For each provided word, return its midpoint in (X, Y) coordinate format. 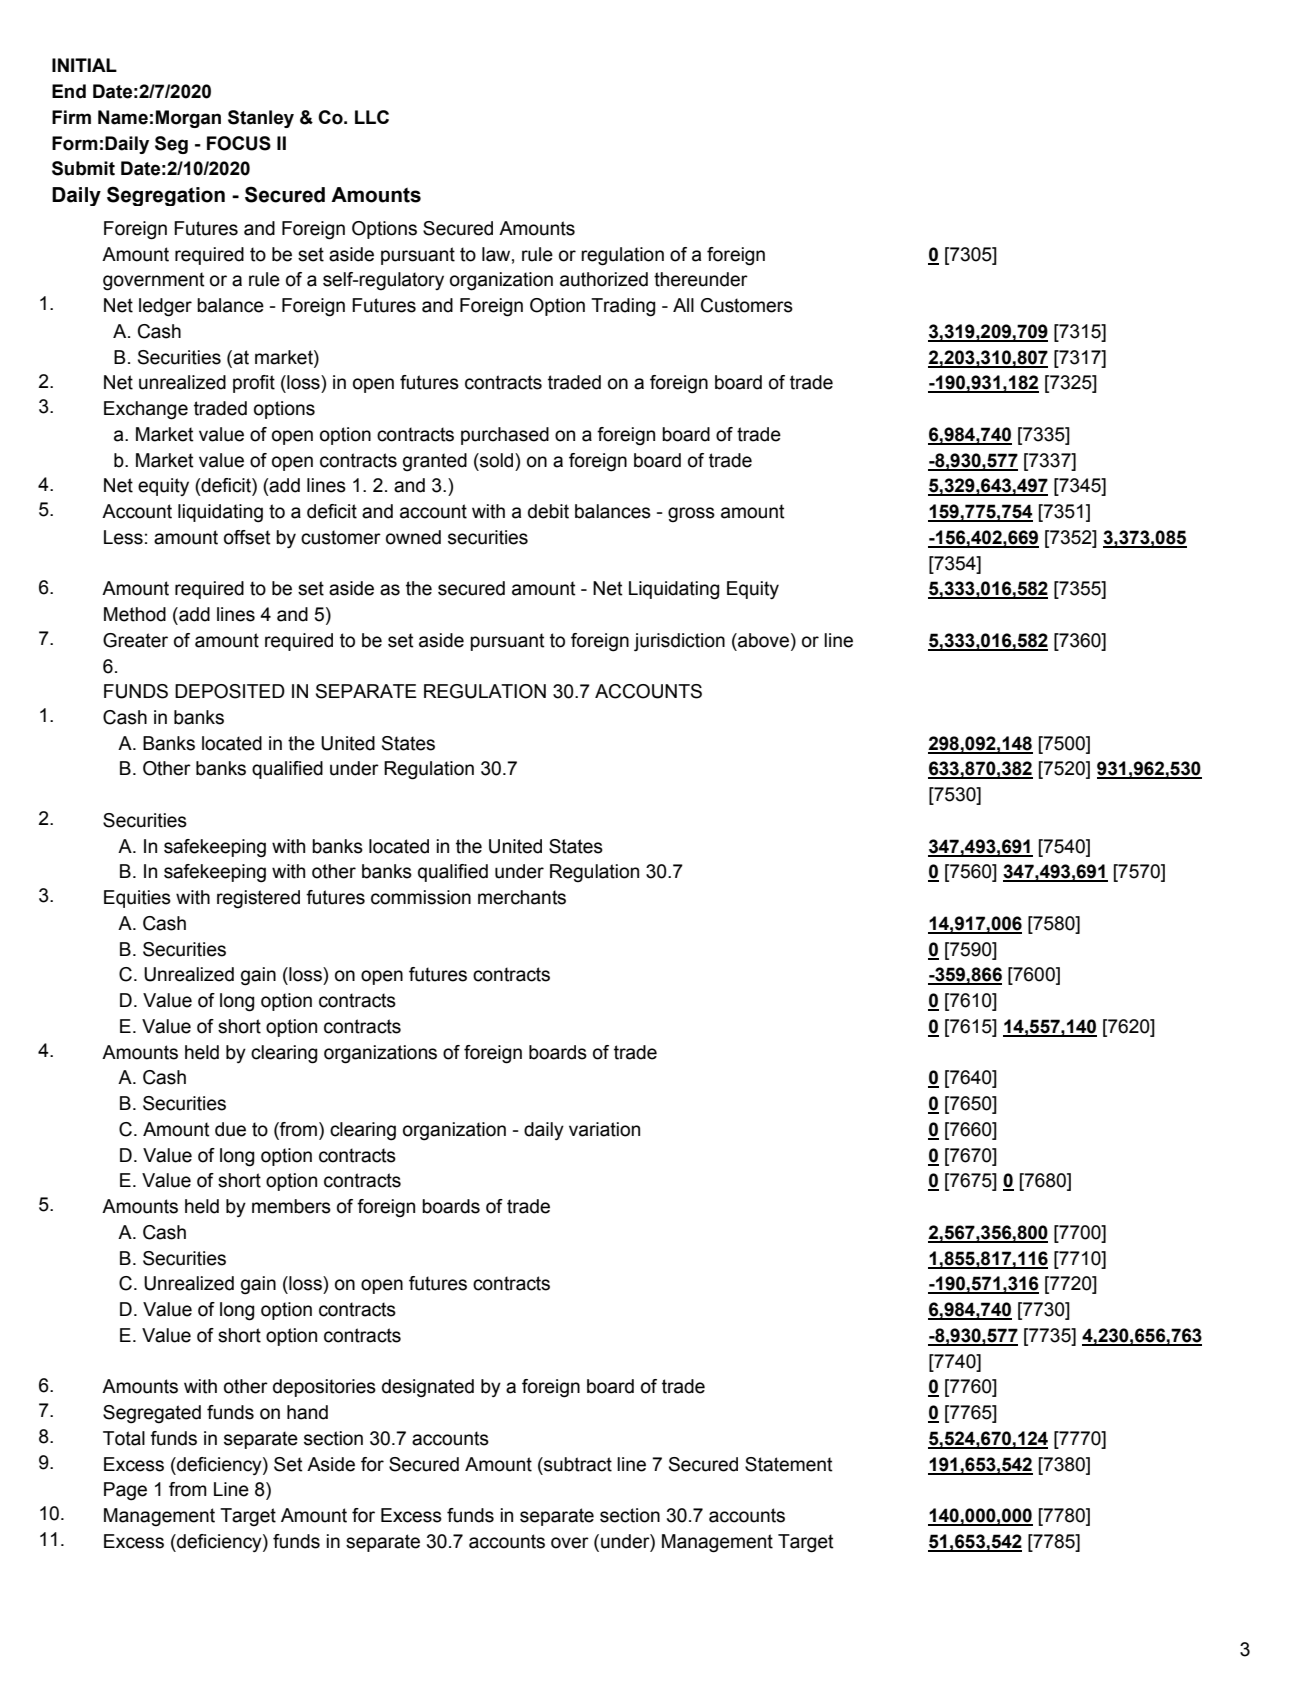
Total (124, 1438)
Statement (789, 1464)
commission (421, 897)
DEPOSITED (230, 691)
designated (428, 1388)
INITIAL (84, 65)
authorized (604, 279)
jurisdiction (679, 642)
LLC (372, 117)
